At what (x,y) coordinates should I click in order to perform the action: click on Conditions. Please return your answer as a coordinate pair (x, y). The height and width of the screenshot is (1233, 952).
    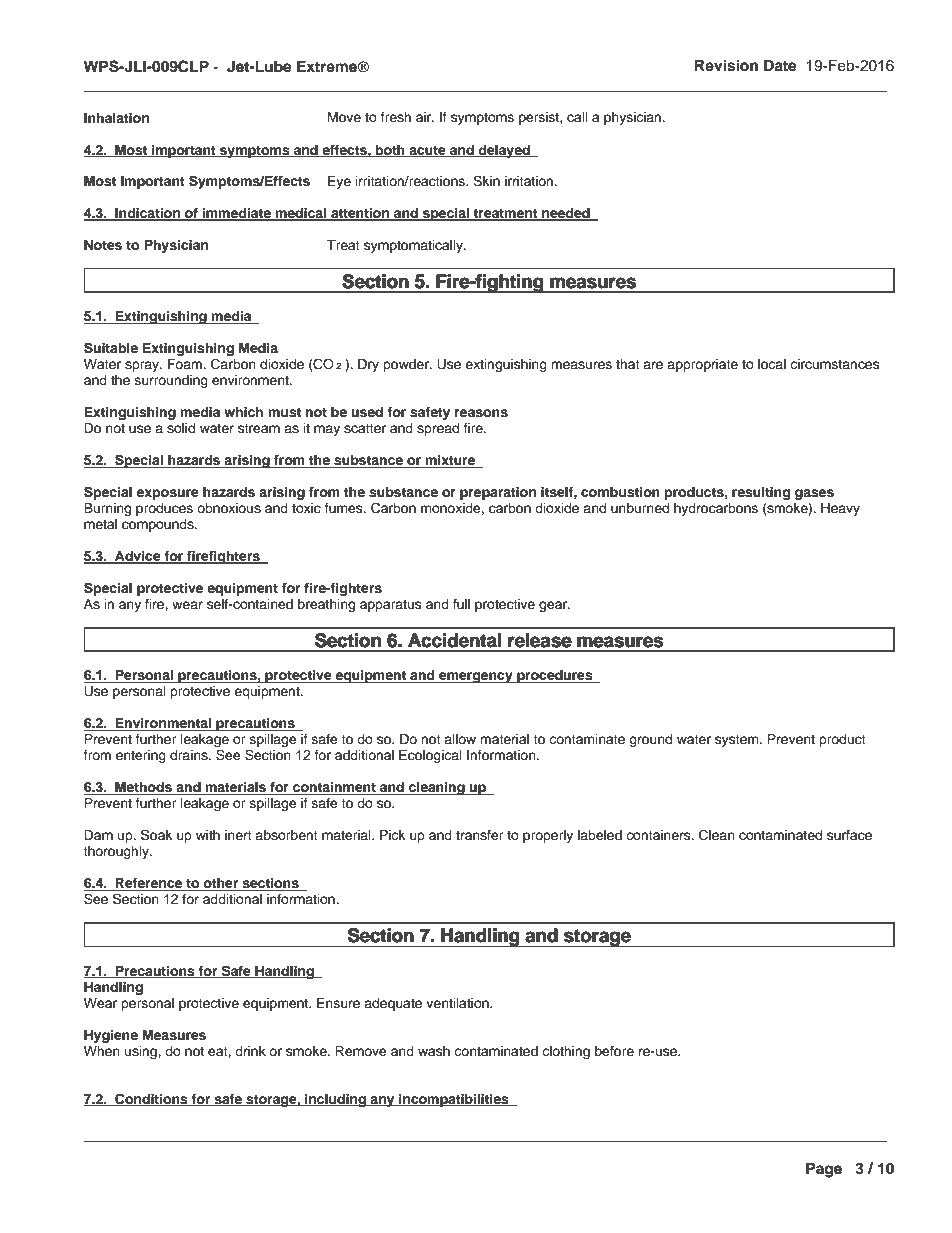
    Looking at the image, I should click on (151, 1099).
